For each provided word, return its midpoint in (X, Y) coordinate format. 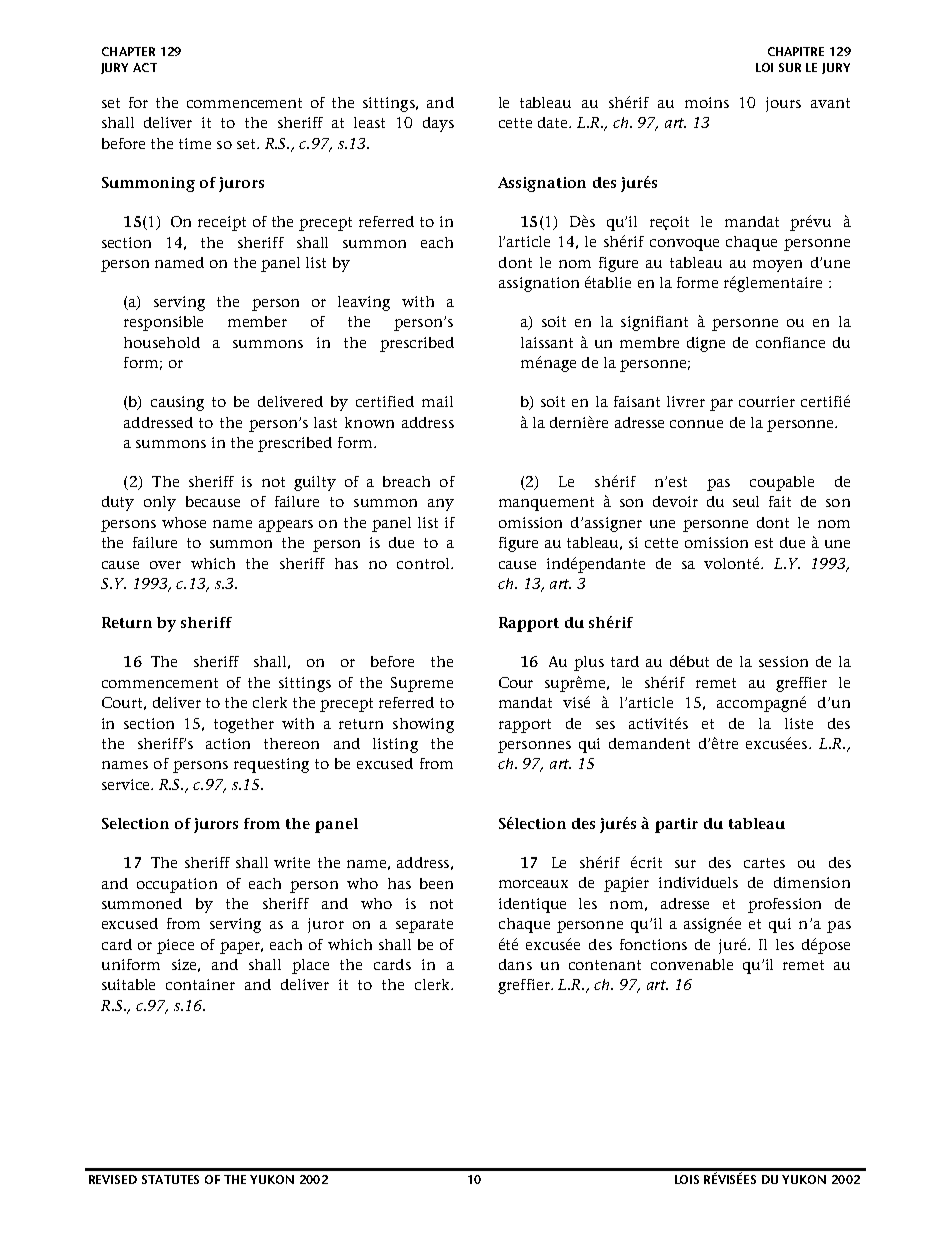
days (438, 124)
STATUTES (170, 1179)
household (162, 342)
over (165, 565)
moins (707, 102)
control (424, 563)
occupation (177, 885)
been (436, 883)
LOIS (687, 1179)
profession (784, 905)
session (783, 661)
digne (706, 344)
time (195, 143)
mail (437, 401)
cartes (764, 863)
